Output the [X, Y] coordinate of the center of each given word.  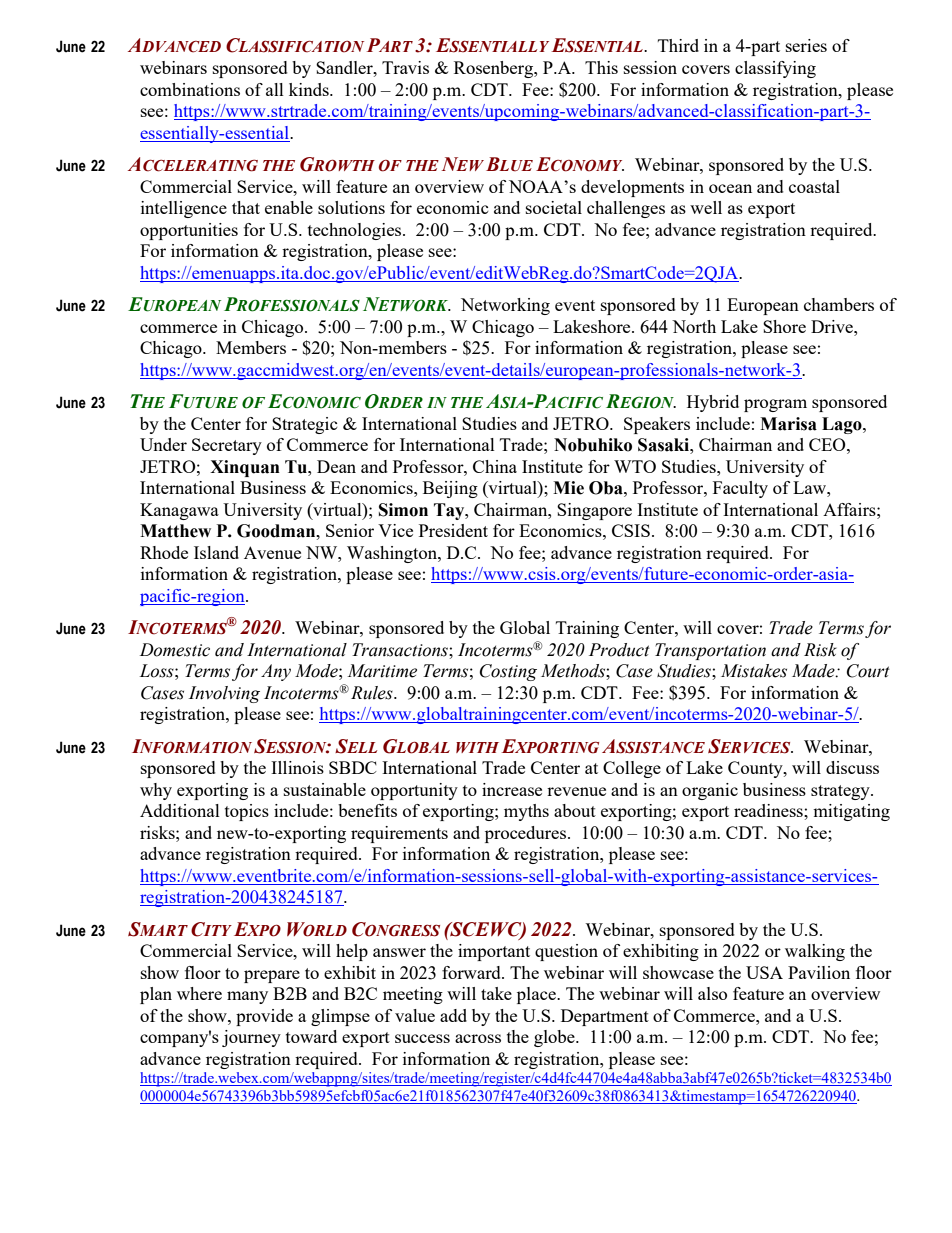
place [537, 995]
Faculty [740, 489]
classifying [775, 69]
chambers [839, 304]
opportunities [189, 231]
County [756, 769]
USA [764, 972]
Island [216, 552]
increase [512, 789]
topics [247, 812]
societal [554, 207]
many [247, 997]
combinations [190, 89]
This [601, 67]
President [453, 530]
